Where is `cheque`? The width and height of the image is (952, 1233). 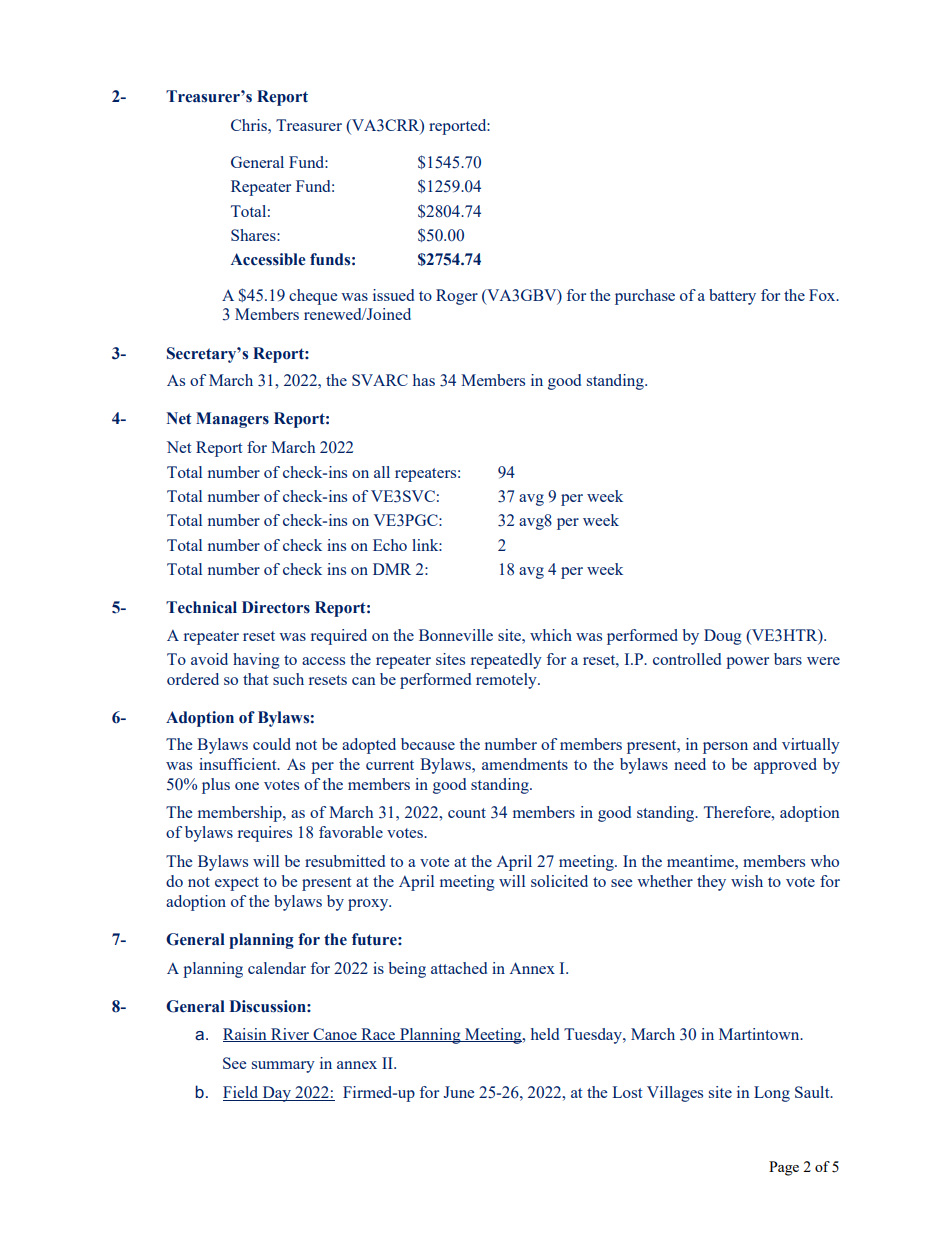 cheque is located at coordinates (313, 297).
